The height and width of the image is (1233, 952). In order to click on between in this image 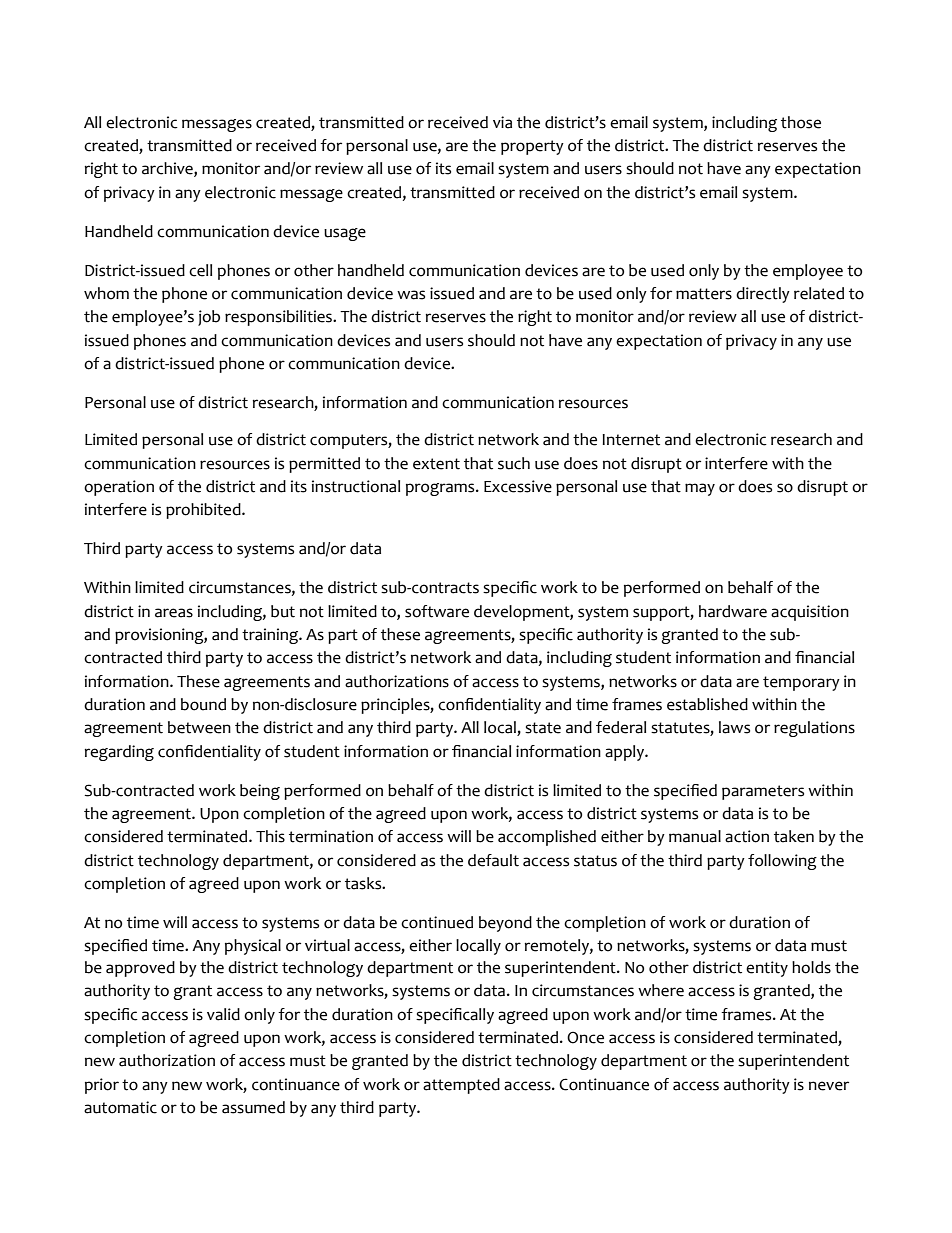, I will do `click(199, 727)`.
